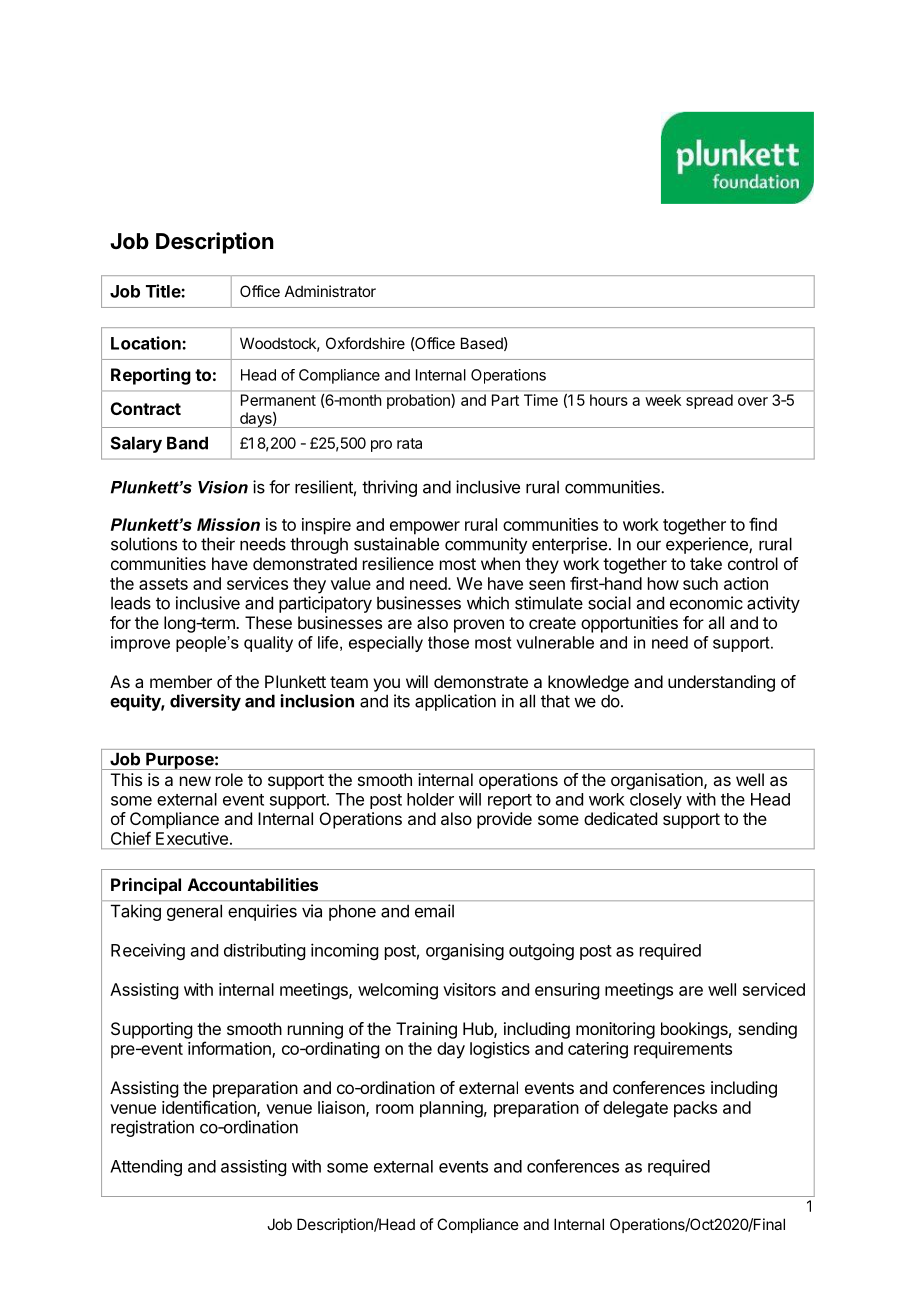  Describe the element at coordinates (695, 1109) in the page. I see `packs` at that location.
